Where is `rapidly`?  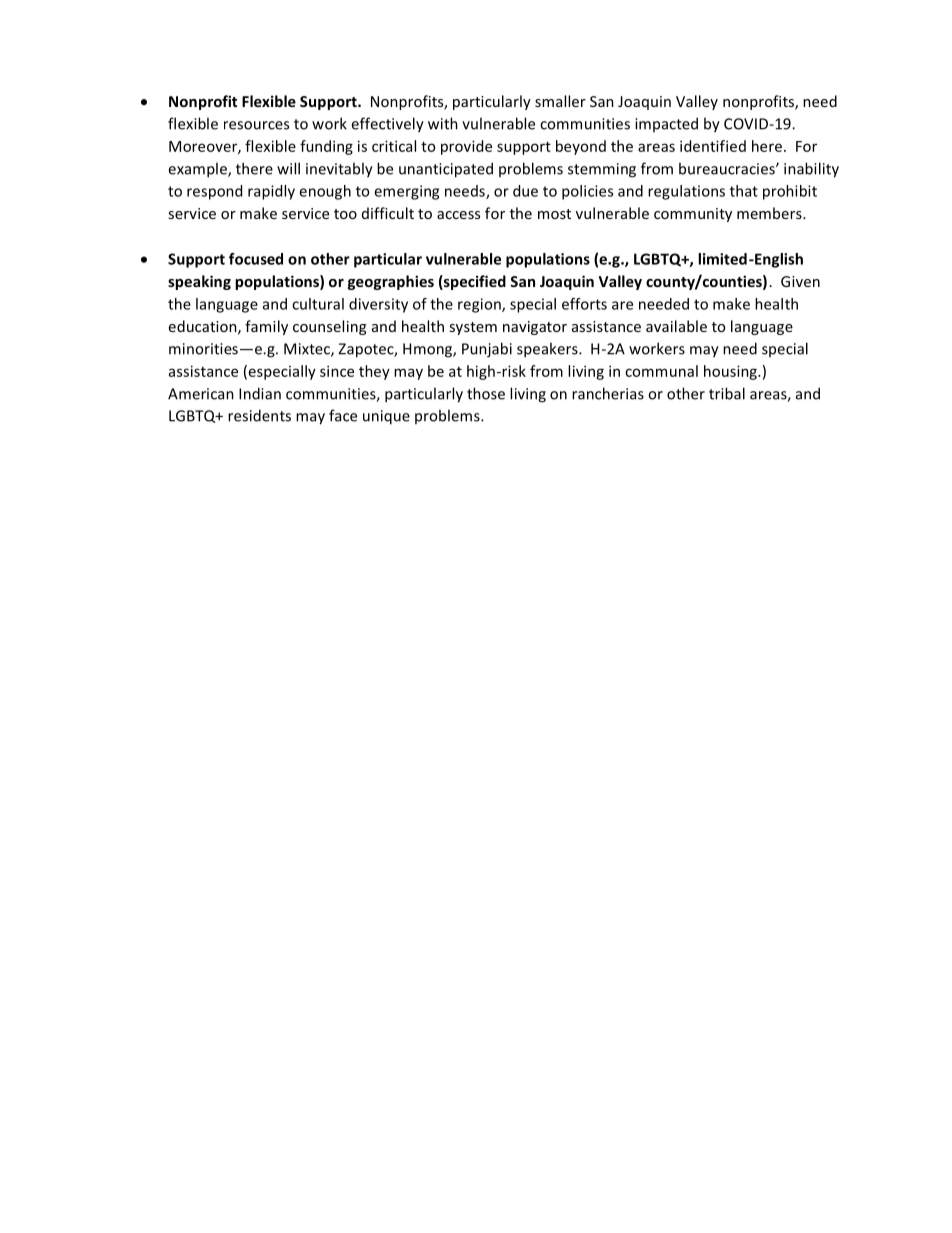
rapidly is located at coordinates (271, 192).
